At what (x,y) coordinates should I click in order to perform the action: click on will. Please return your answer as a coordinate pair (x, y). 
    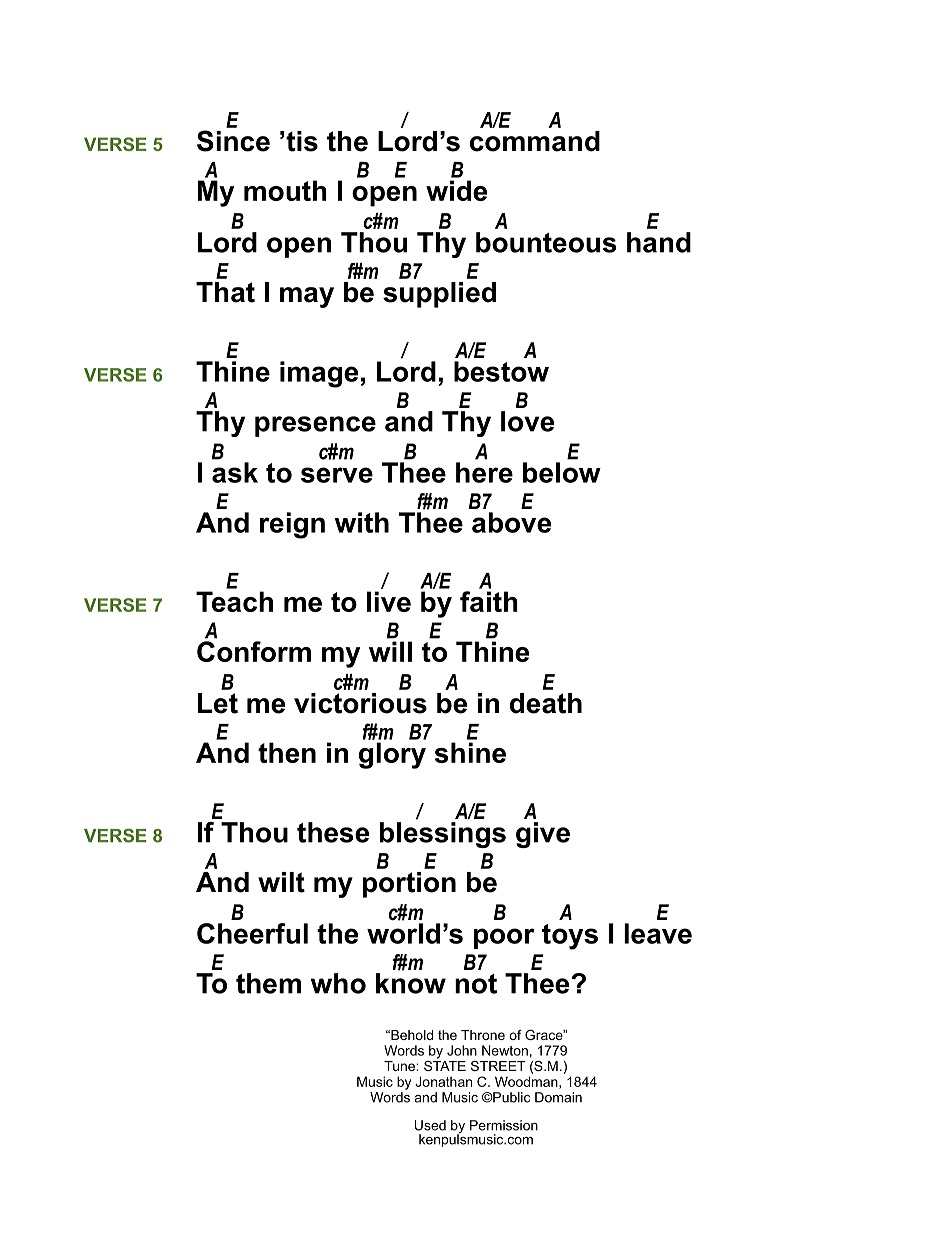
    Looking at the image, I should click on (390, 651).
